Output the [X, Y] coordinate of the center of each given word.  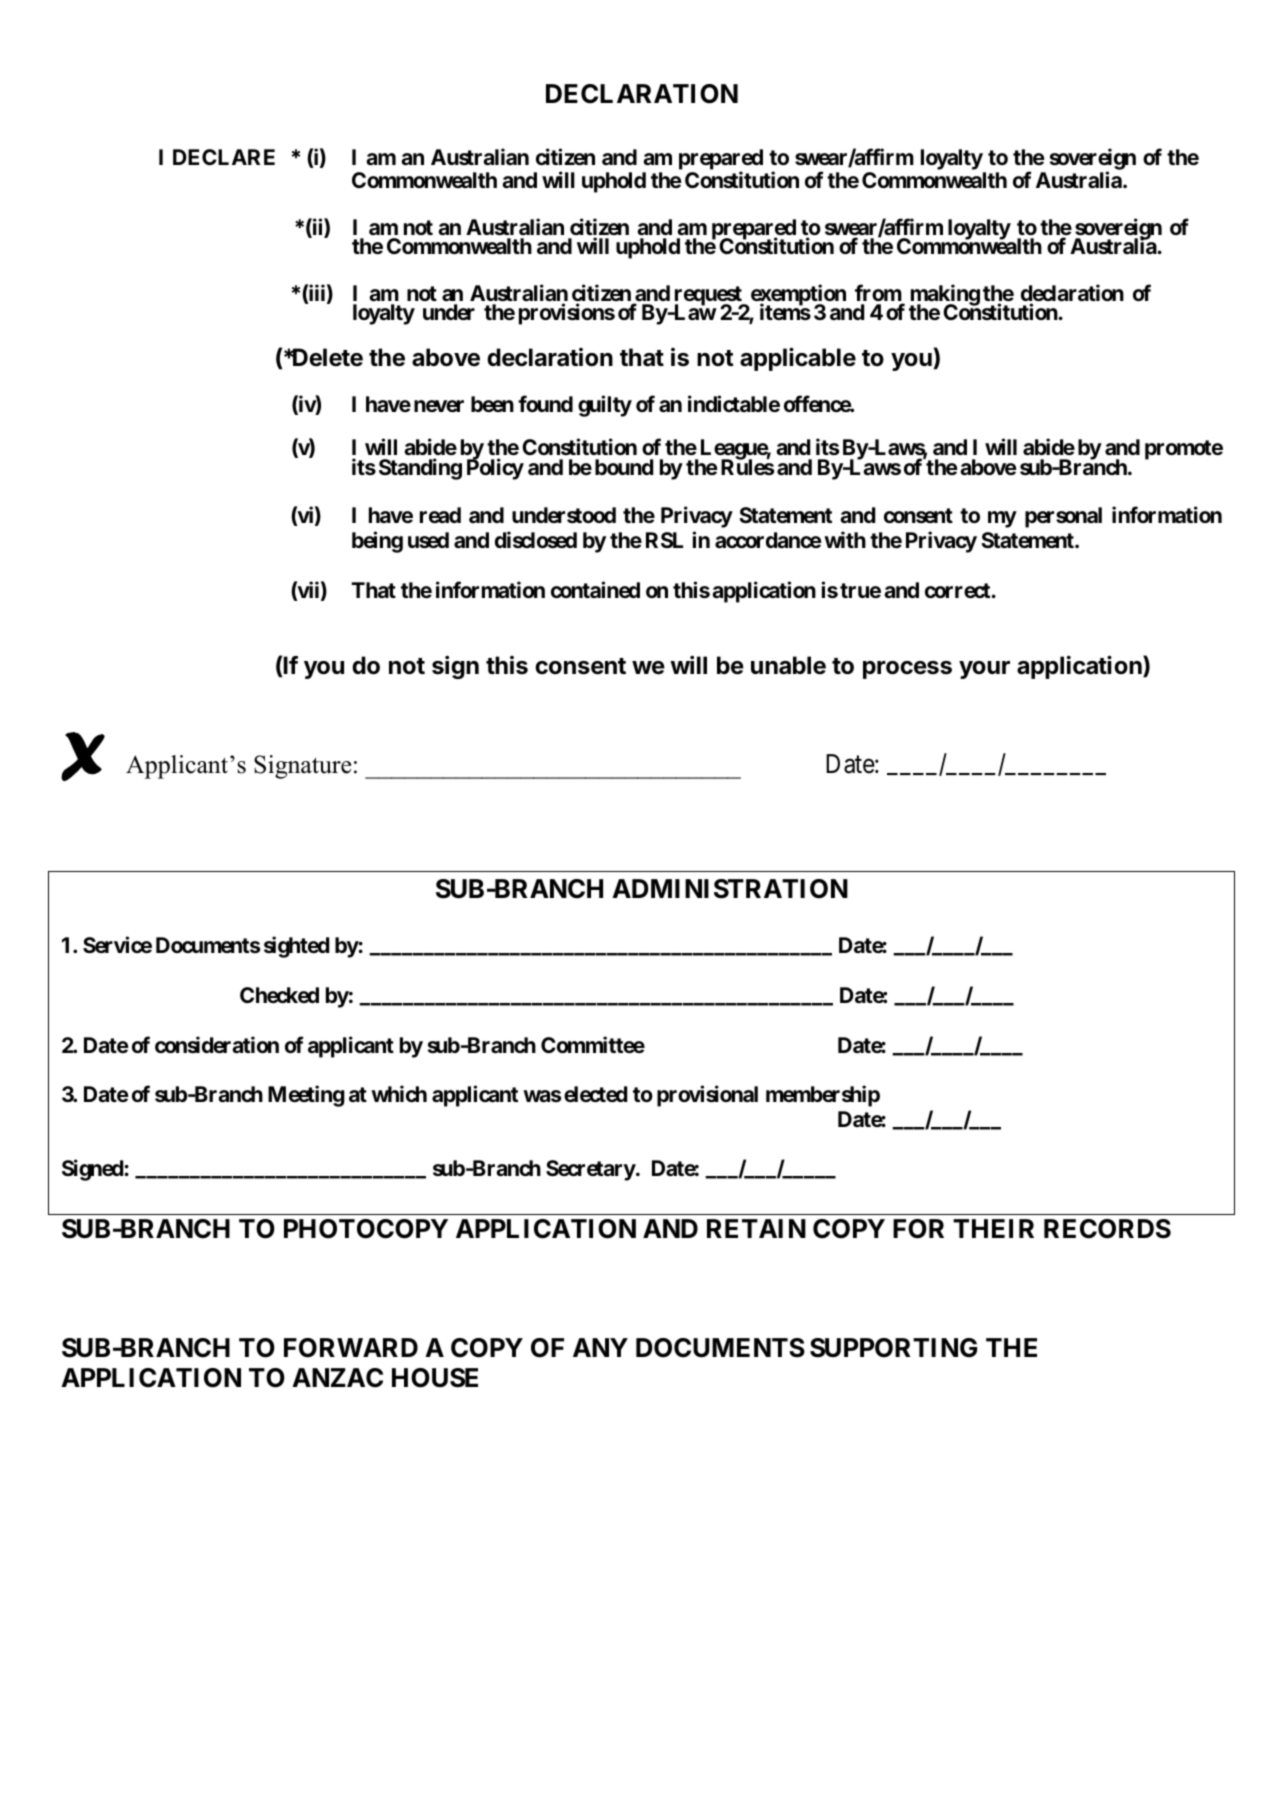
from [879, 294]
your [984, 670]
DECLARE [224, 157]
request [709, 297]
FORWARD [351, 1348]
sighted [296, 947]
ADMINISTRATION [730, 889]
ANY [600, 1347]
